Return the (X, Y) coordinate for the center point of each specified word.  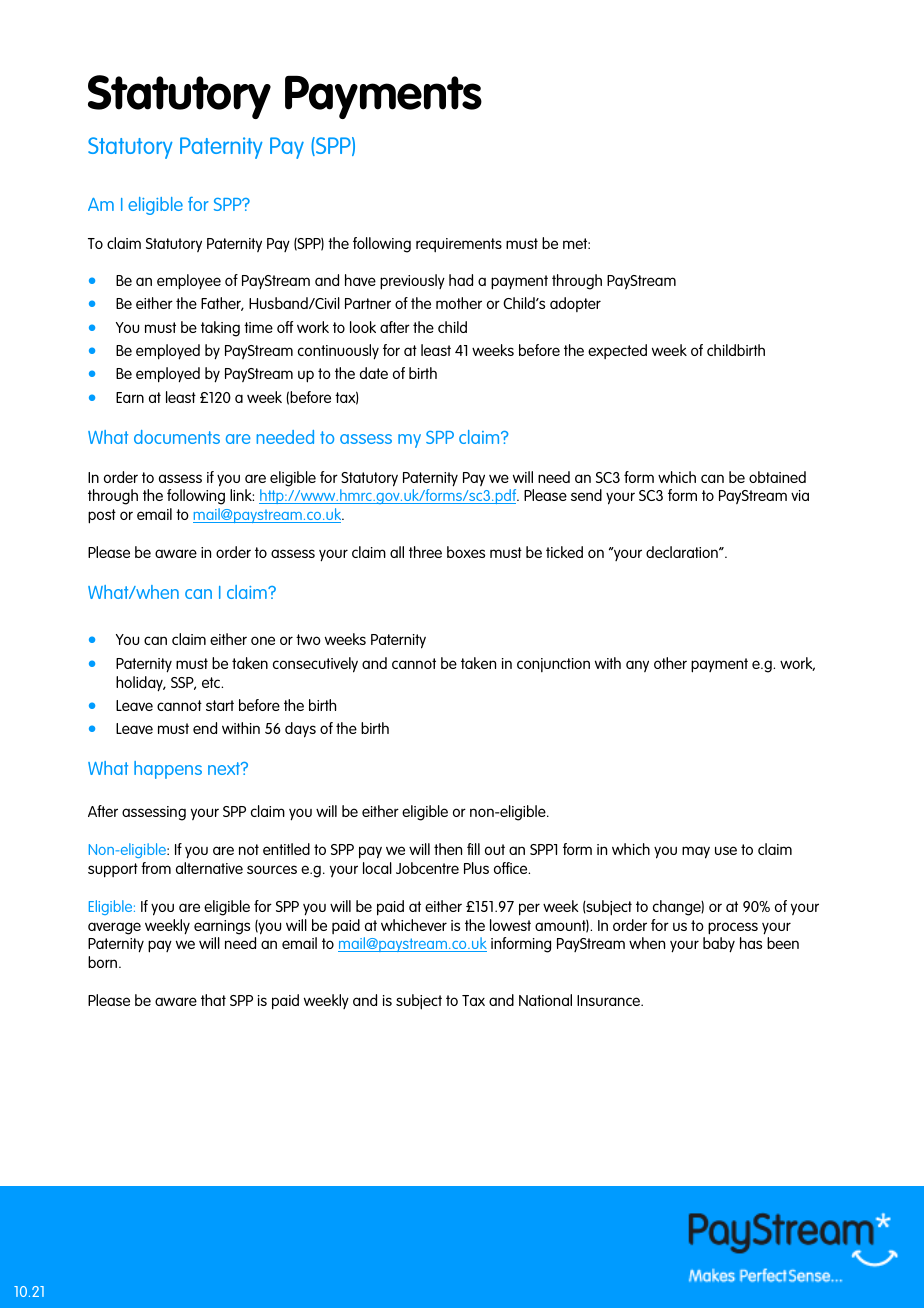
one (263, 640)
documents (177, 437)
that (213, 1000)
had (461, 280)
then (448, 849)
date (374, 373)
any (637, 666)
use (726, 850)
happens (168, 770)
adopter (575, 304)
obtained (777, 477)
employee (189, 282)
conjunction (553, 665)
